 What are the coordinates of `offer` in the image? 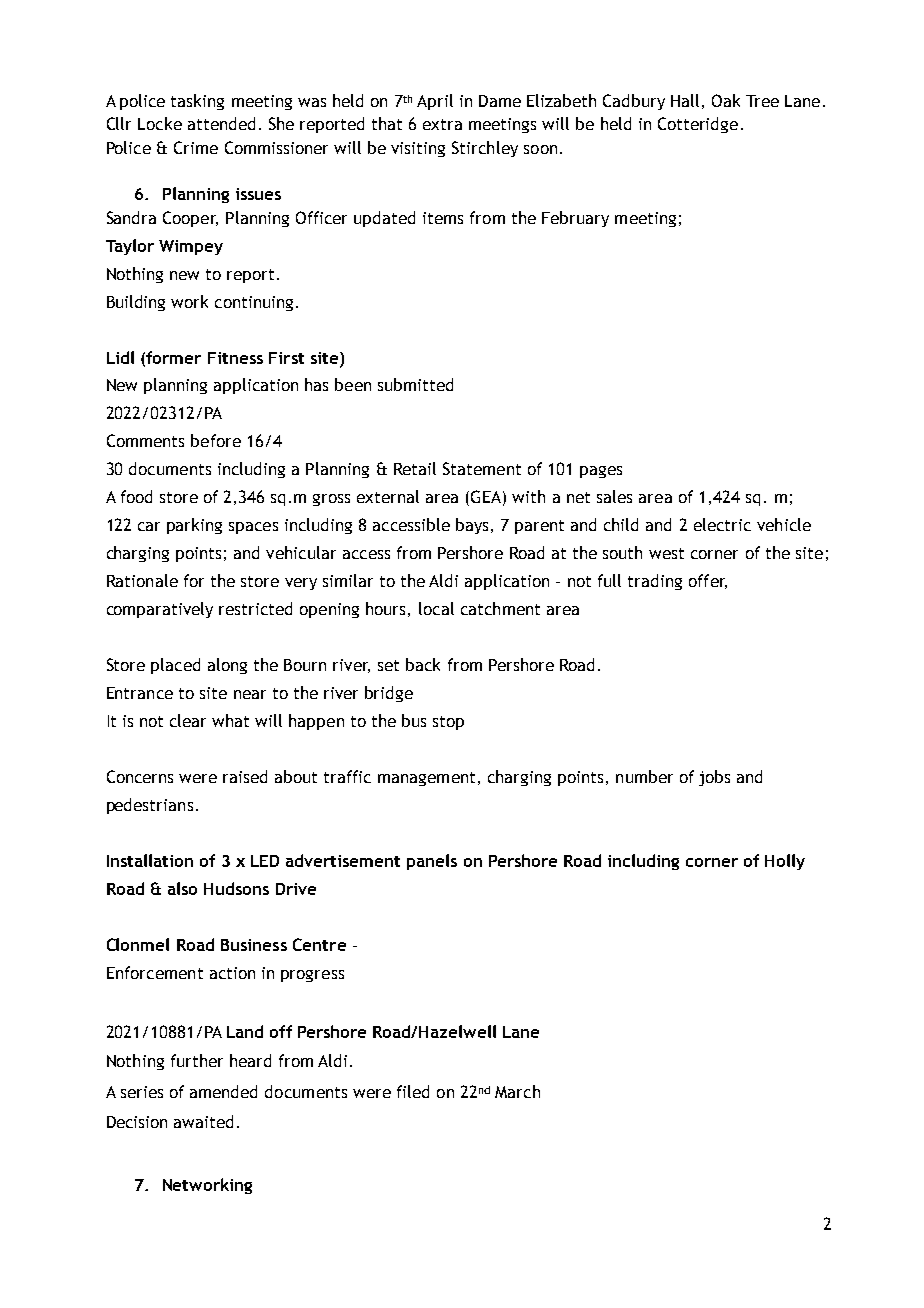 It's located at (708, 581).
